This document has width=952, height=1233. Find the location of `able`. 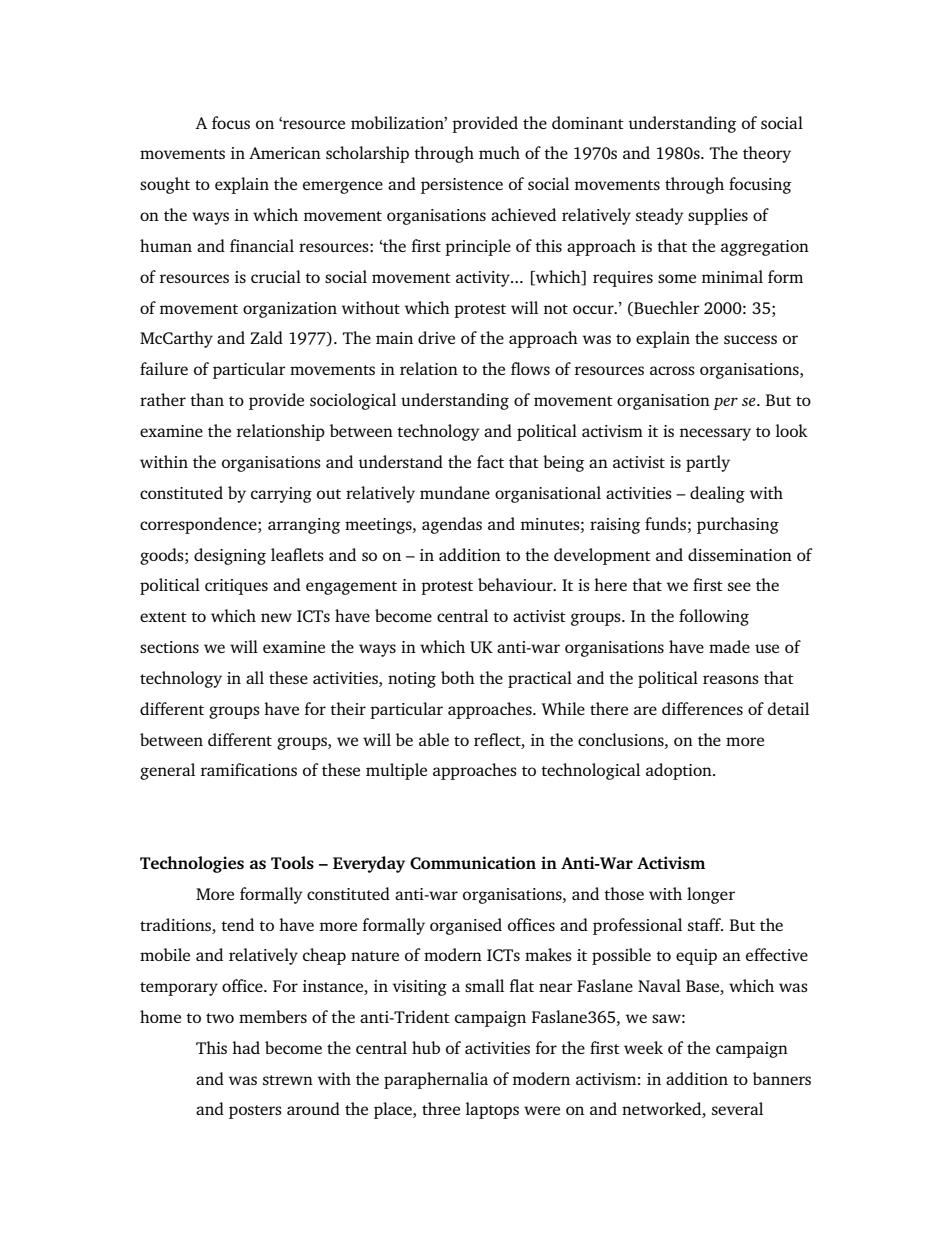

able is located at coordinates (434, 739).
